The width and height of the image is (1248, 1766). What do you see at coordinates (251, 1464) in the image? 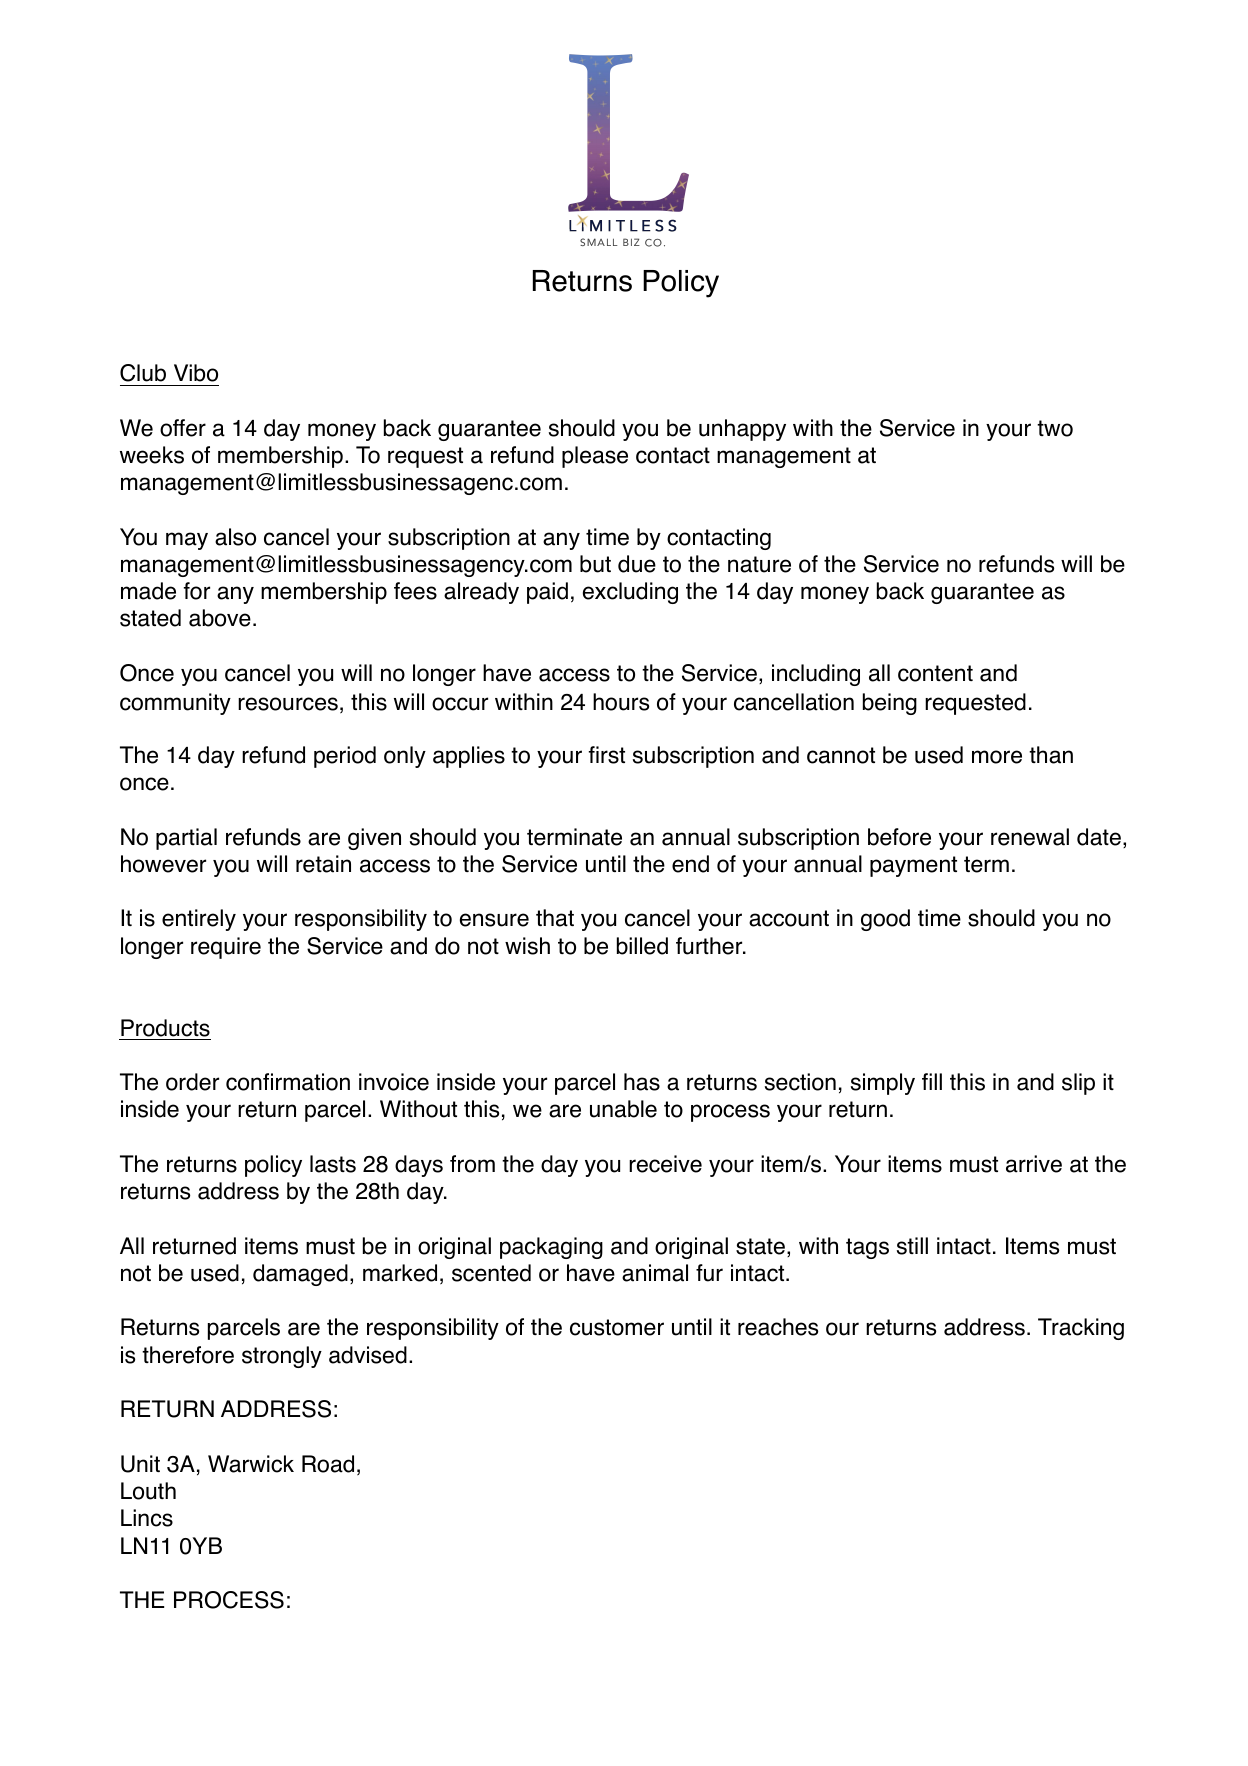
I see `Warwick` at bounding box center [251, 1464].
